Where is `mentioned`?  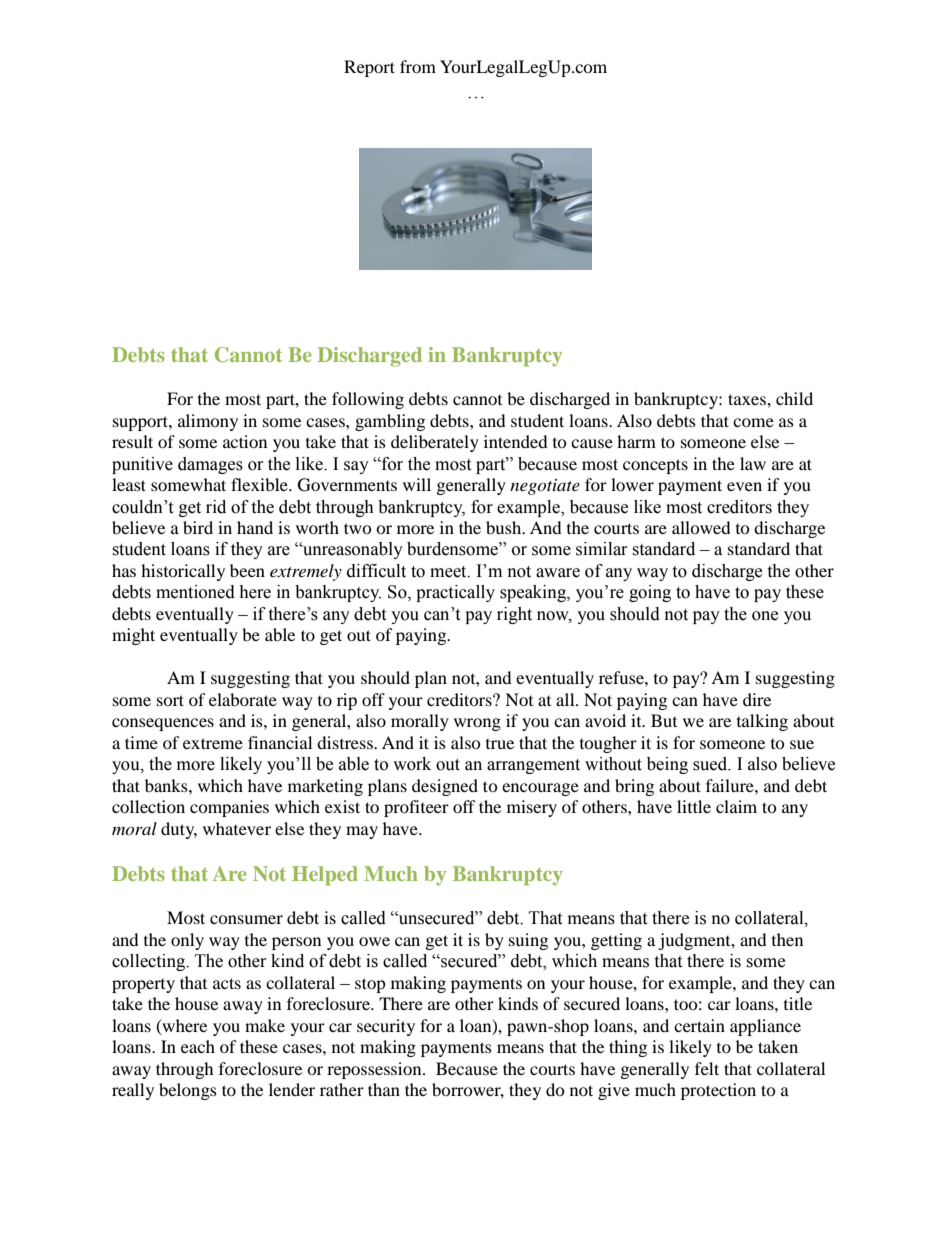 mentioned is located at coordinates (195, 592).
